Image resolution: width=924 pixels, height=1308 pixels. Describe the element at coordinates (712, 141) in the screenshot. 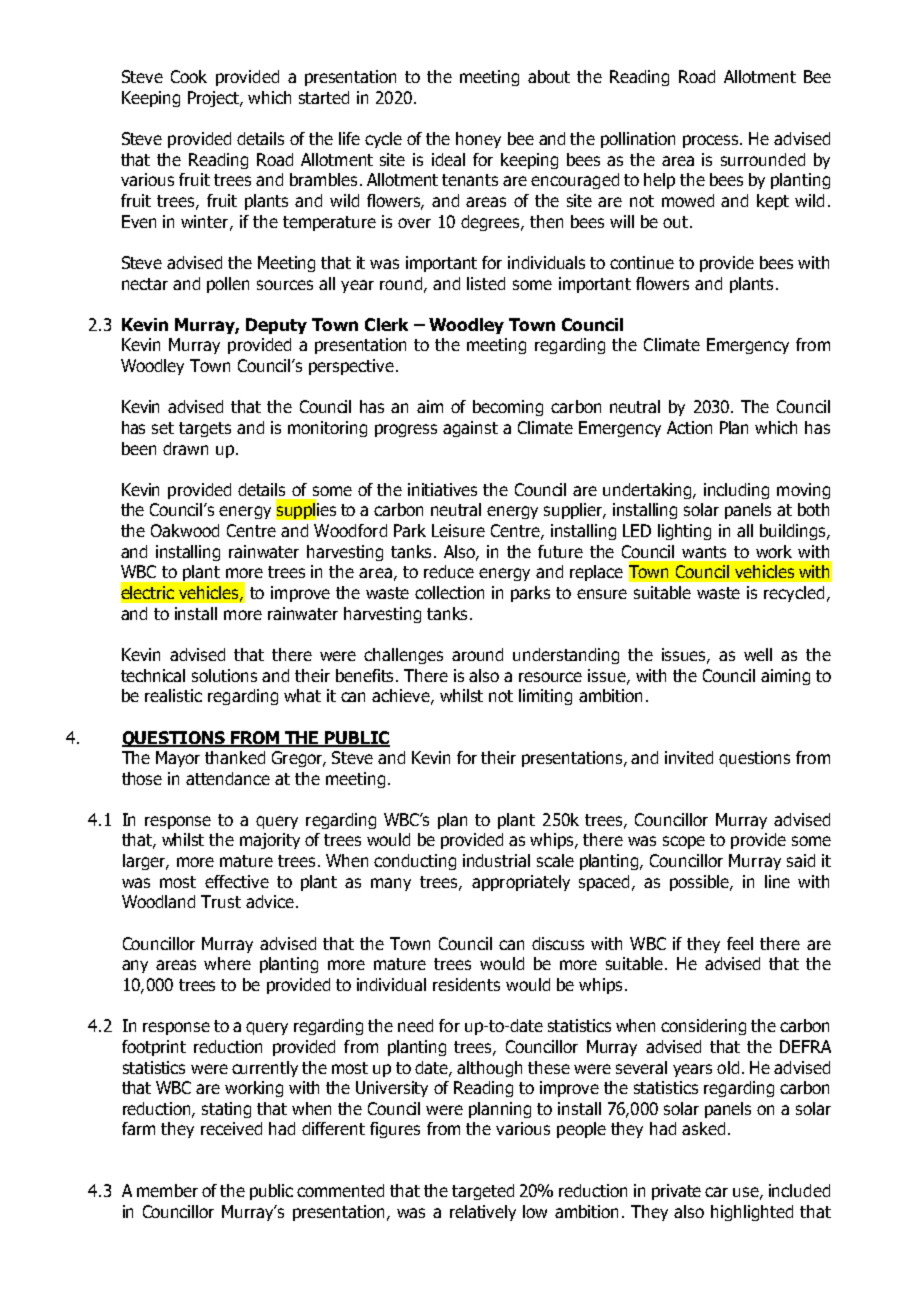

I see `process` at that location.
